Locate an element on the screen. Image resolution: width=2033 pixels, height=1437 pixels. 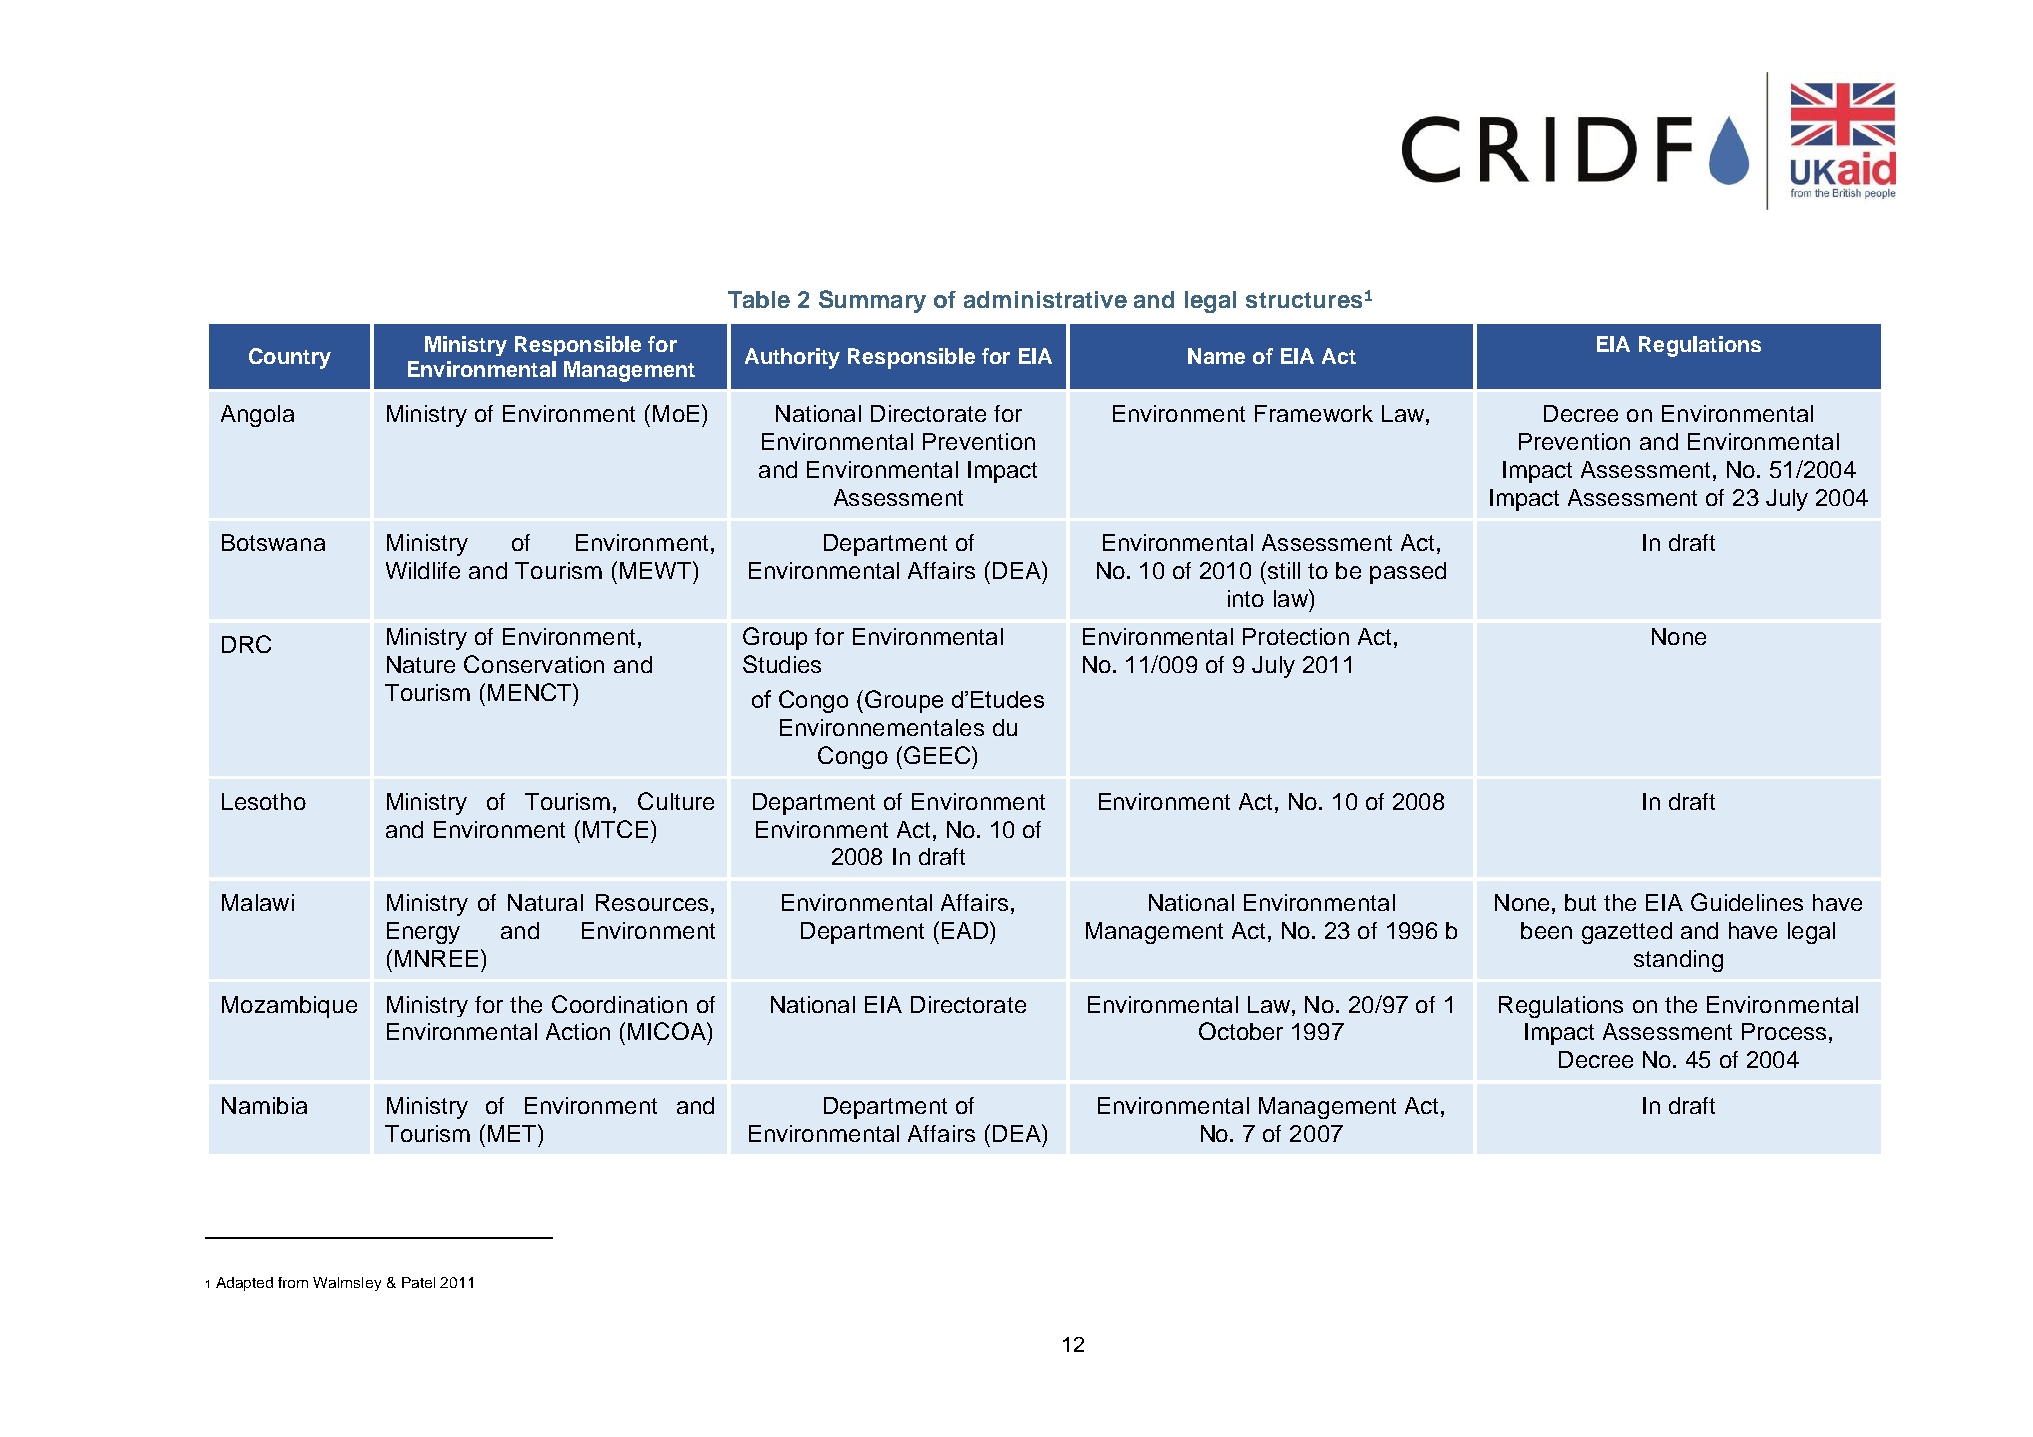
Energy is located at coordinates (423, 933).
